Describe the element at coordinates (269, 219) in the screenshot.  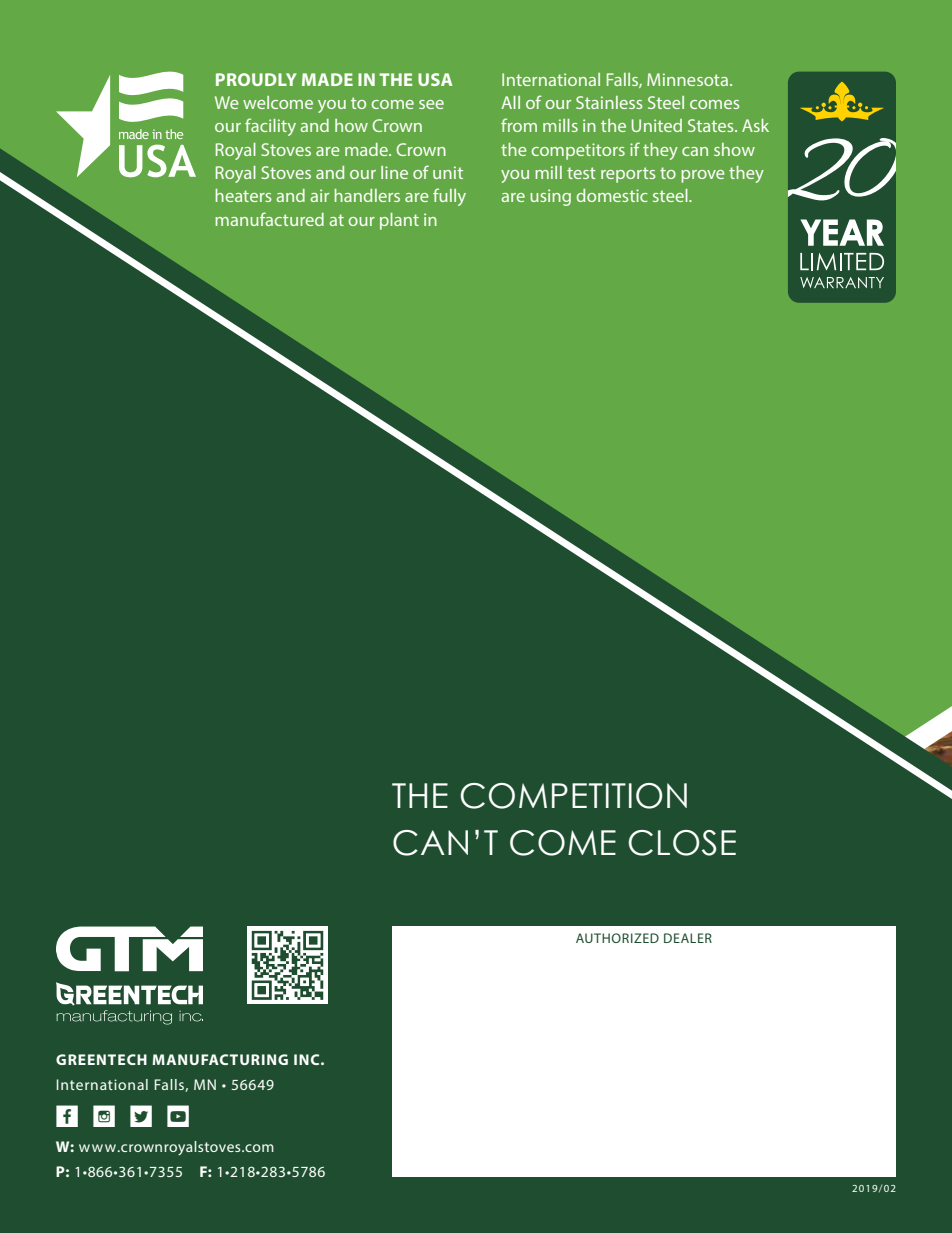
I see `manufactured` at that location.
